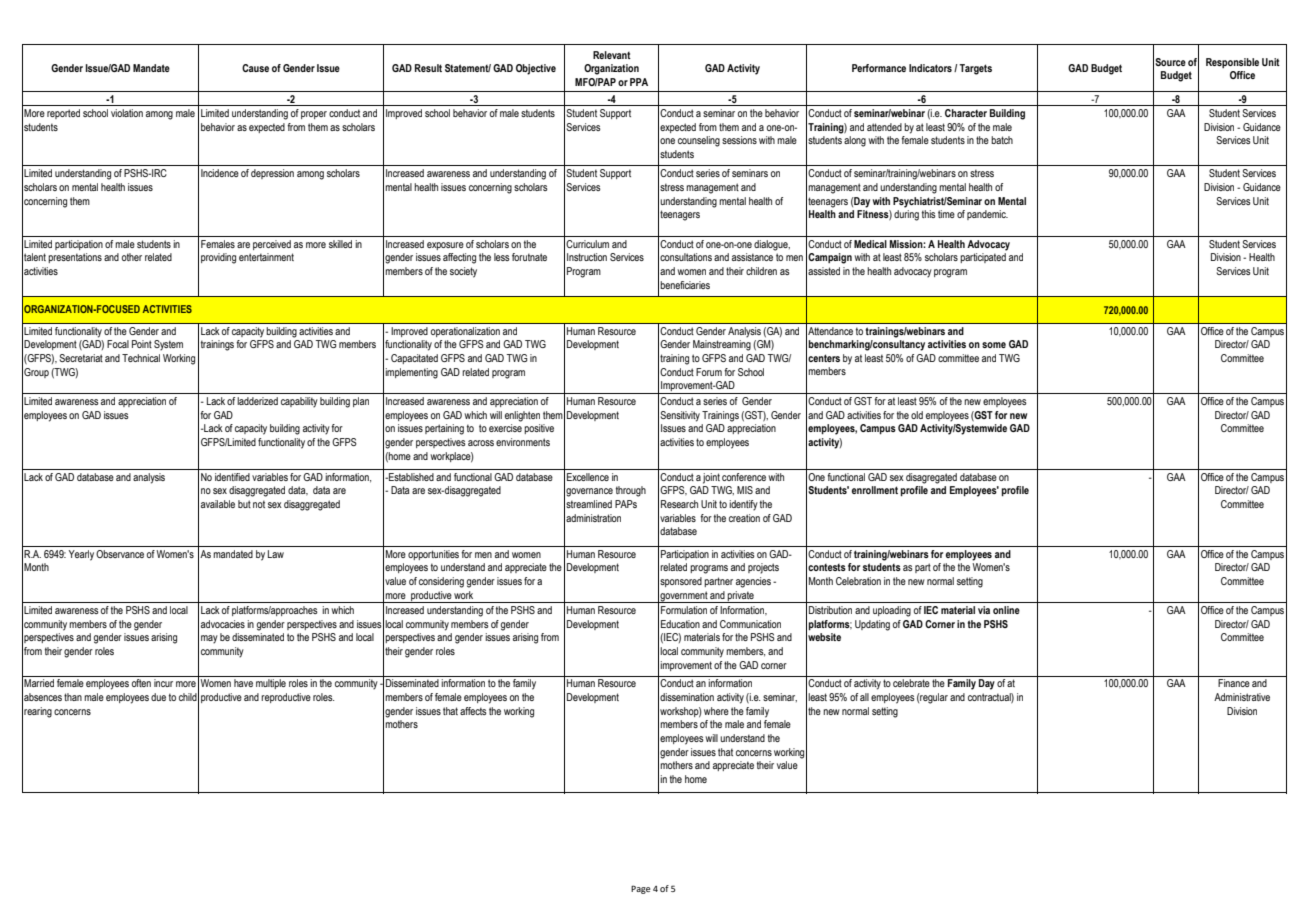  I want to click on online, so click(1006, 610).
